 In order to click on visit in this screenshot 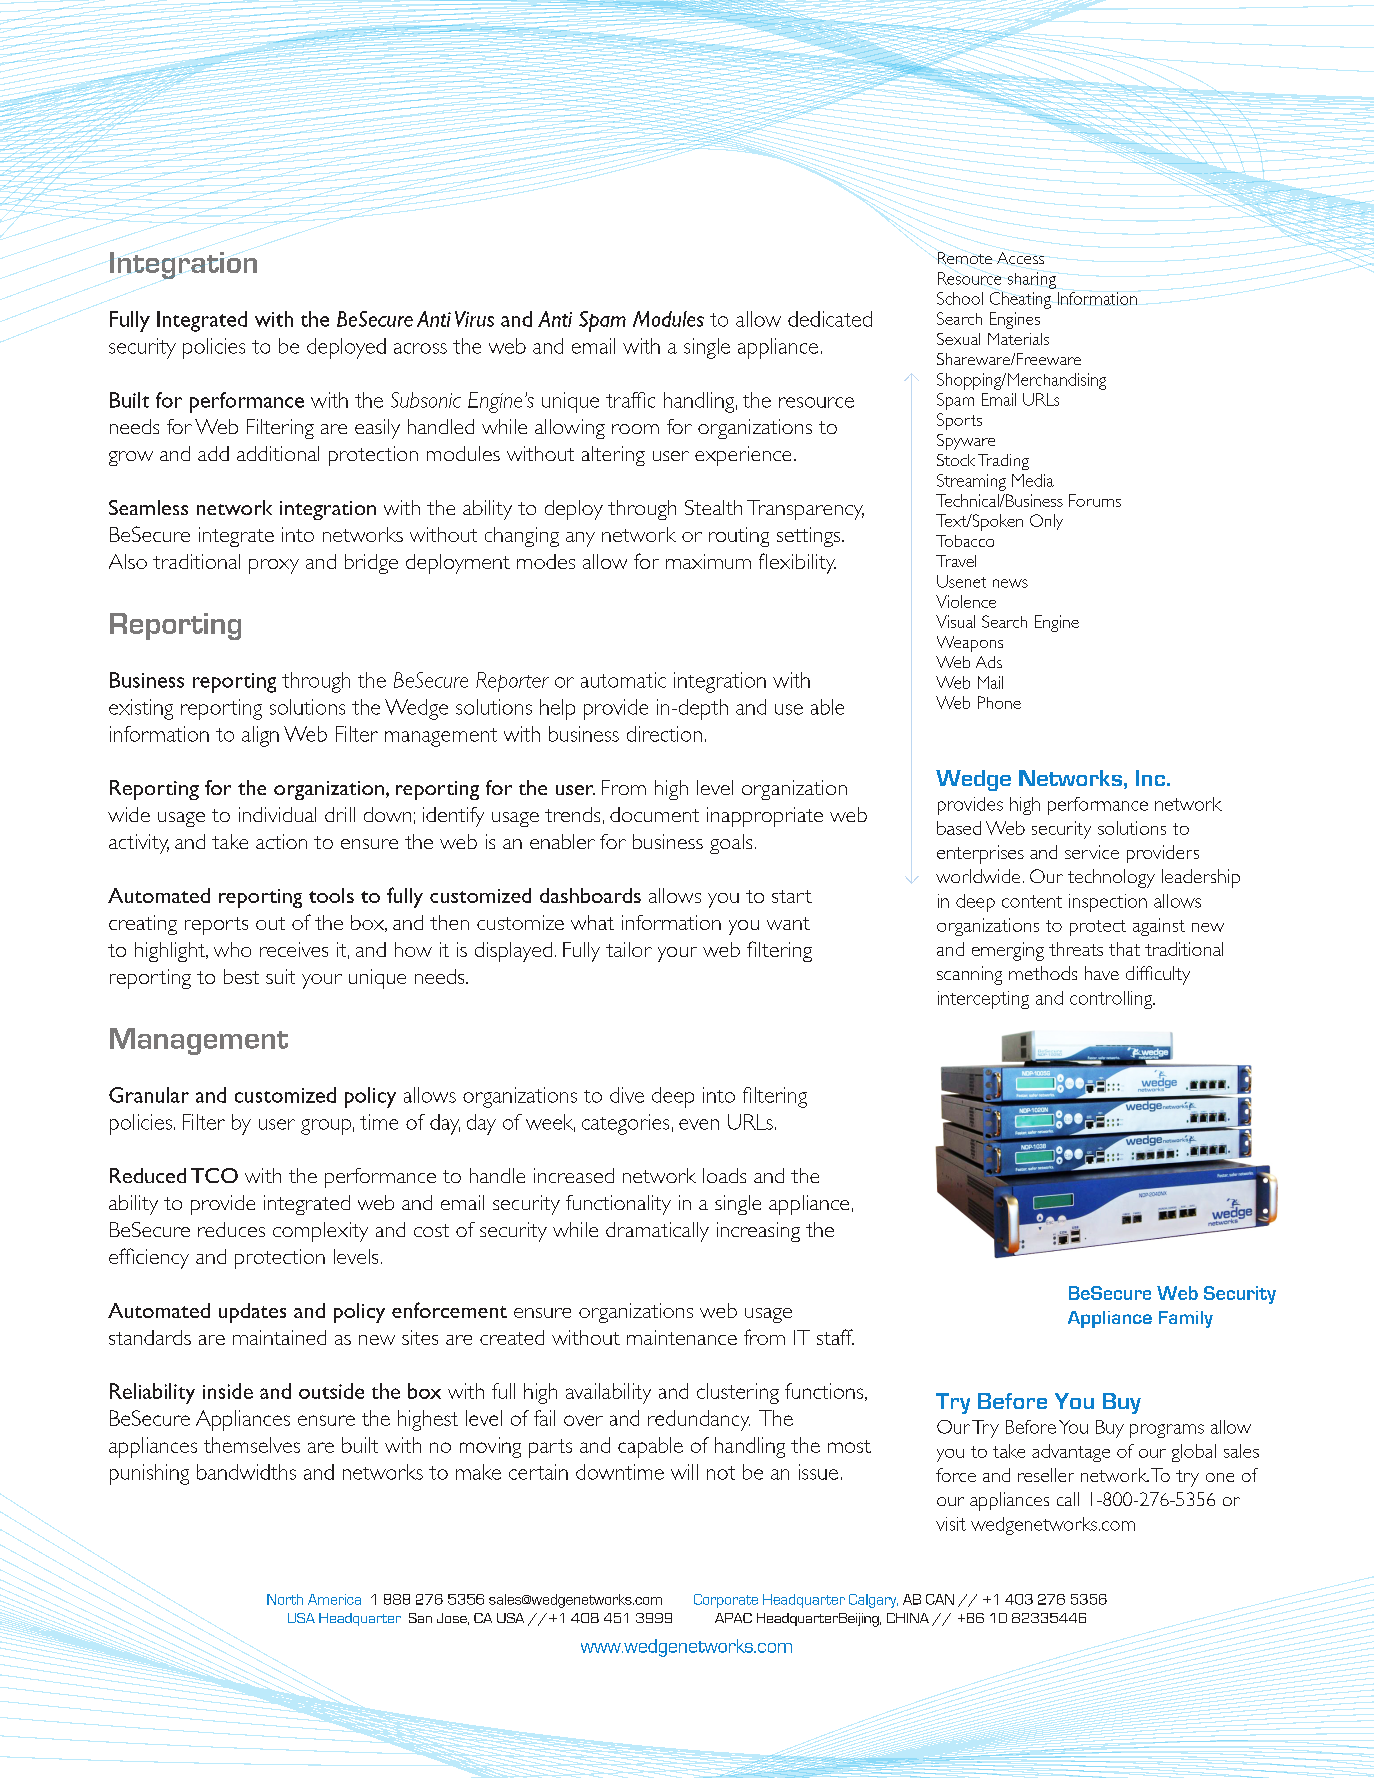, I will do `click(951, 1524)`.
